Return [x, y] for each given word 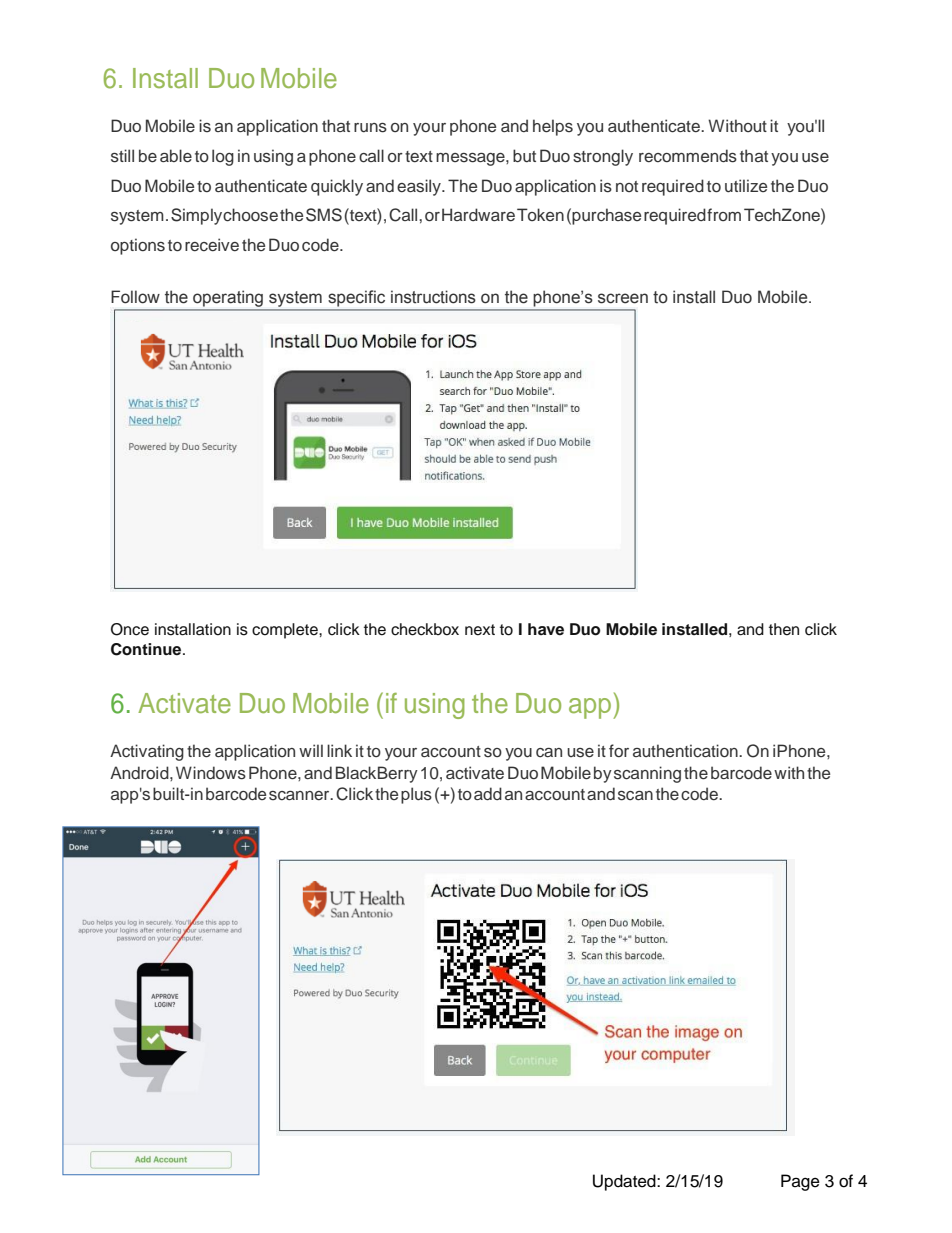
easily [420, 187]
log [223, 157]
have [546, 629]
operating [228, 299]
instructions [433, 297]
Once [130, 629]
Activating [147, 752]
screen [623, 298]
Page [800, 1182]
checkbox [425, 629]
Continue [147, 649]
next [480, 630]
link [339, 750]
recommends [688, 156]
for [619, 750]
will [311, 750]
